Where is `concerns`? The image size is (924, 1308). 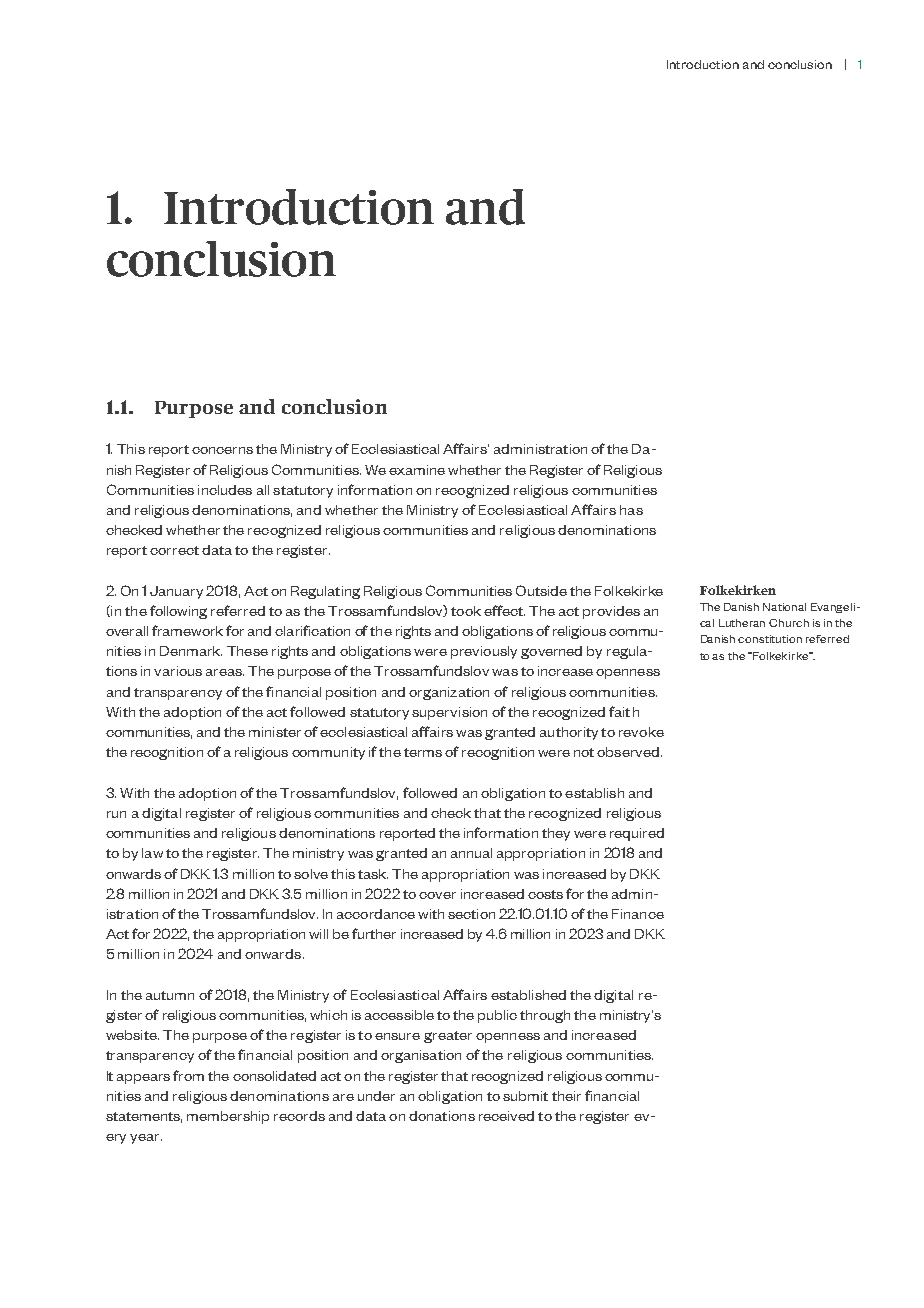 concerns is located at coordinates (222, 450).
